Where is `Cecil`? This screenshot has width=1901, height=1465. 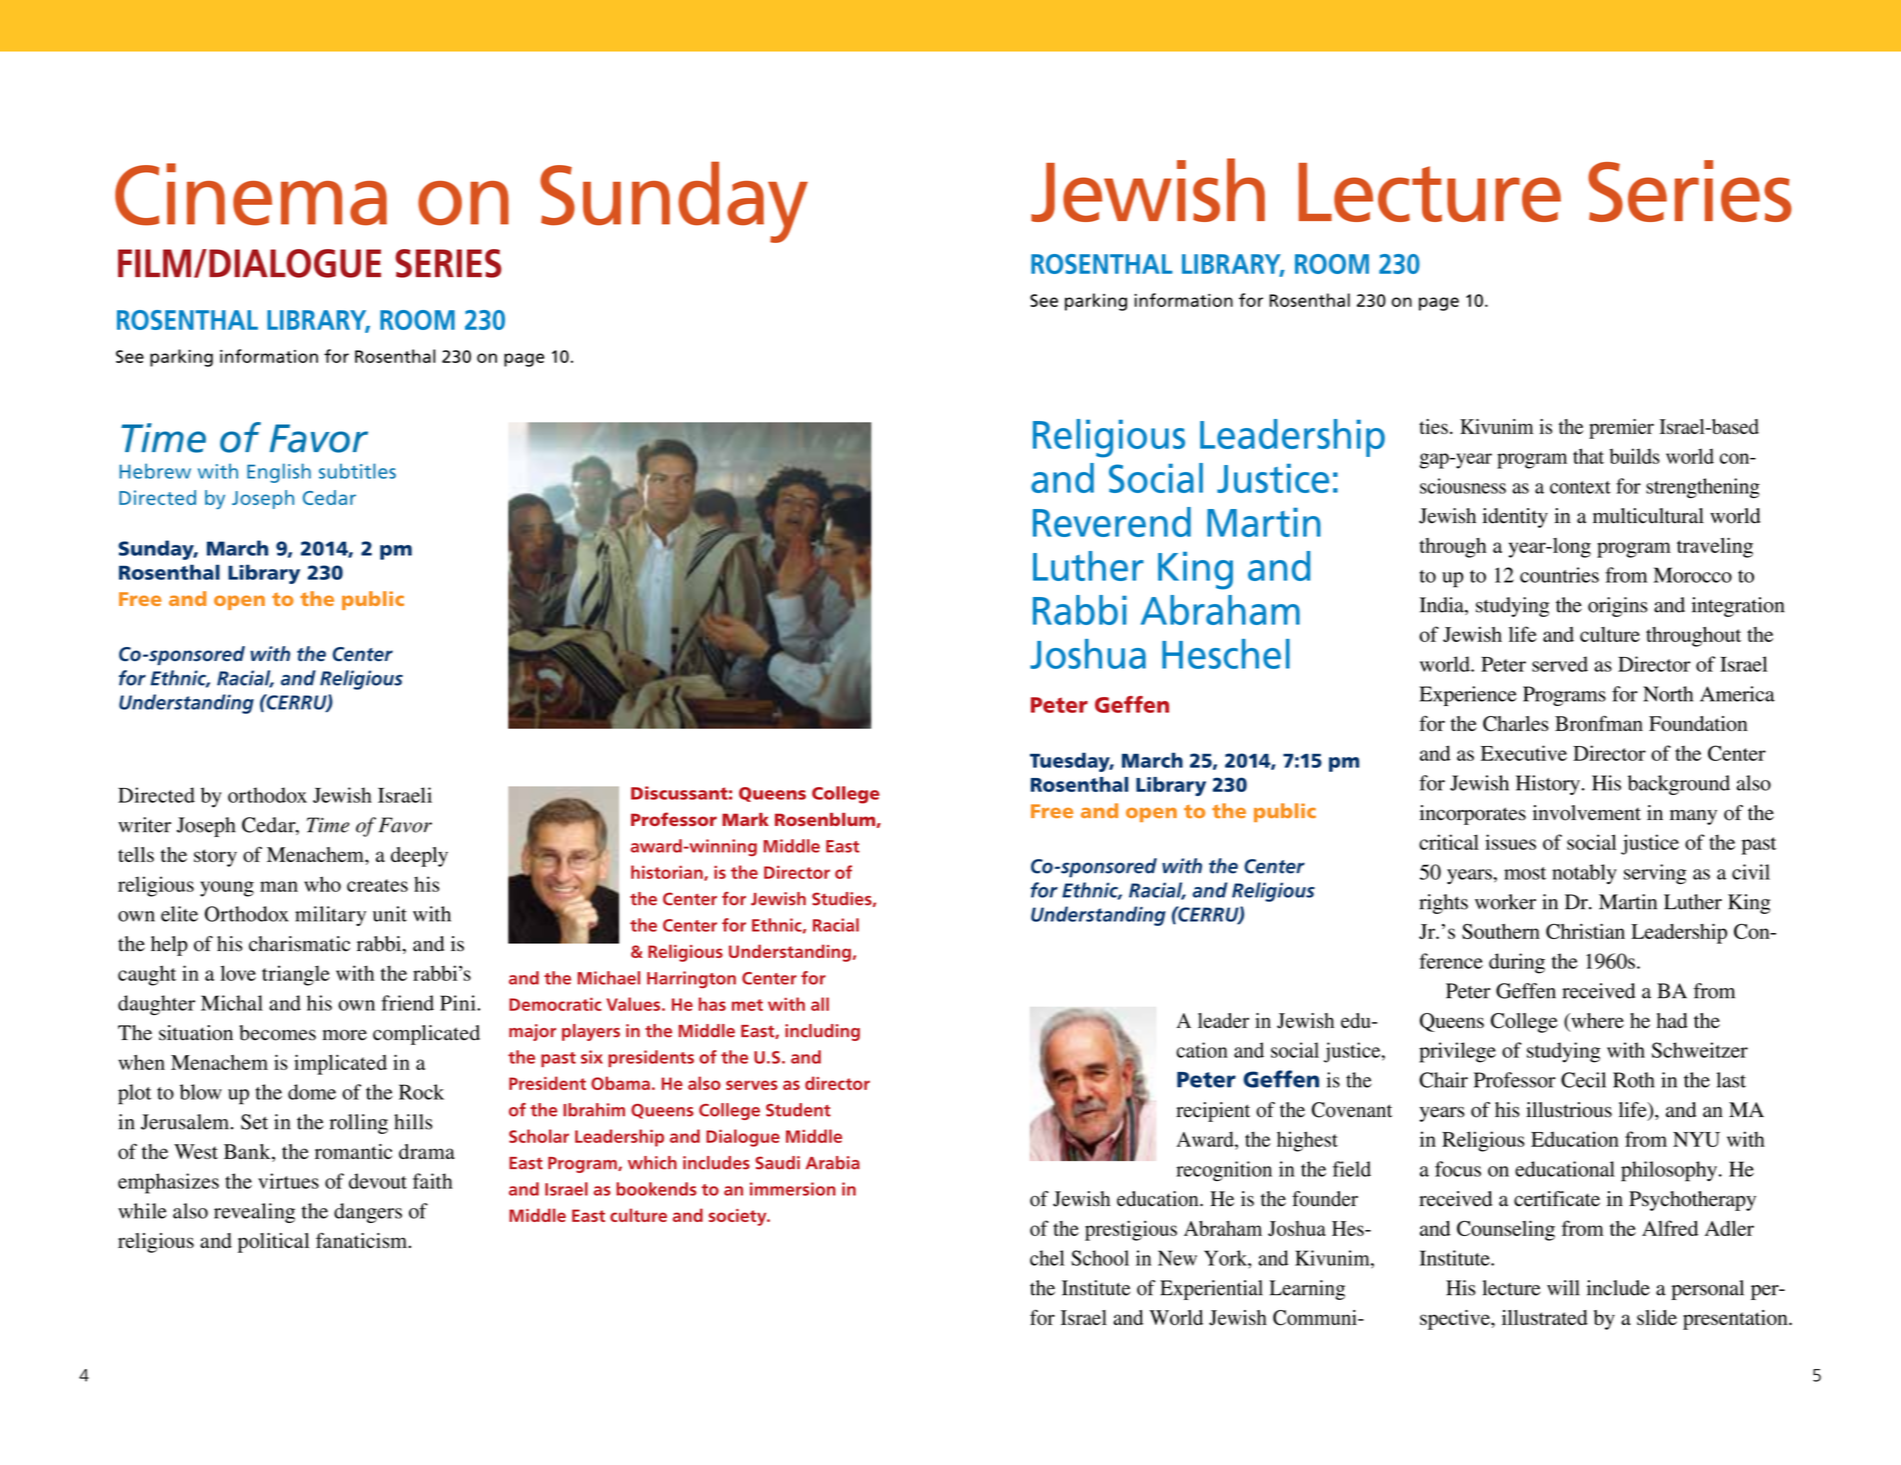 Cecil is located at coordinates (1583, 1080).
